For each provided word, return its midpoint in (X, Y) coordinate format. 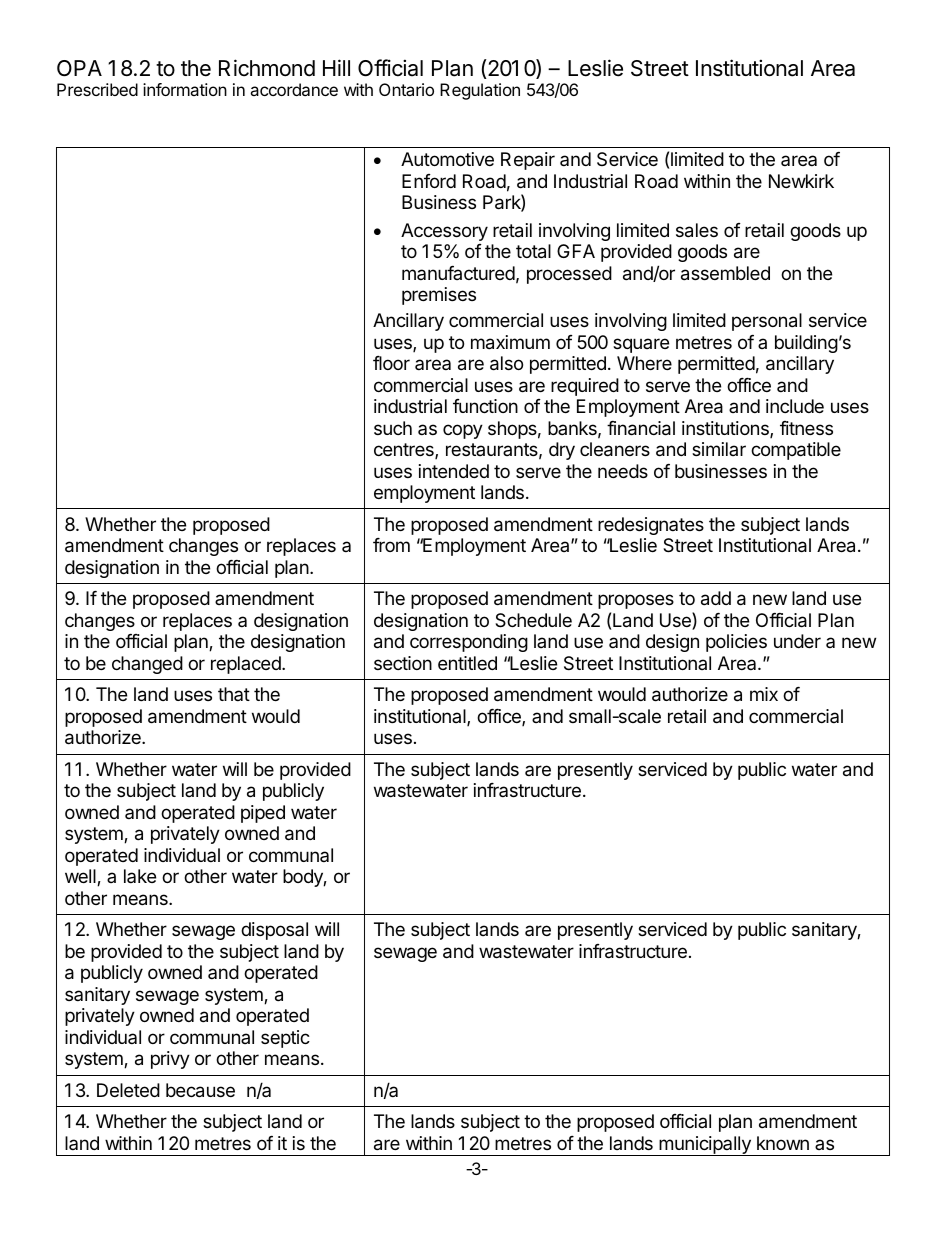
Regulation (480, 91)
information (185, 89)
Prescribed (97, 89)
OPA (79, 68)
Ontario (406, 89)
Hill (336, 67)
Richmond (267, 68)
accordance (294, 89)
